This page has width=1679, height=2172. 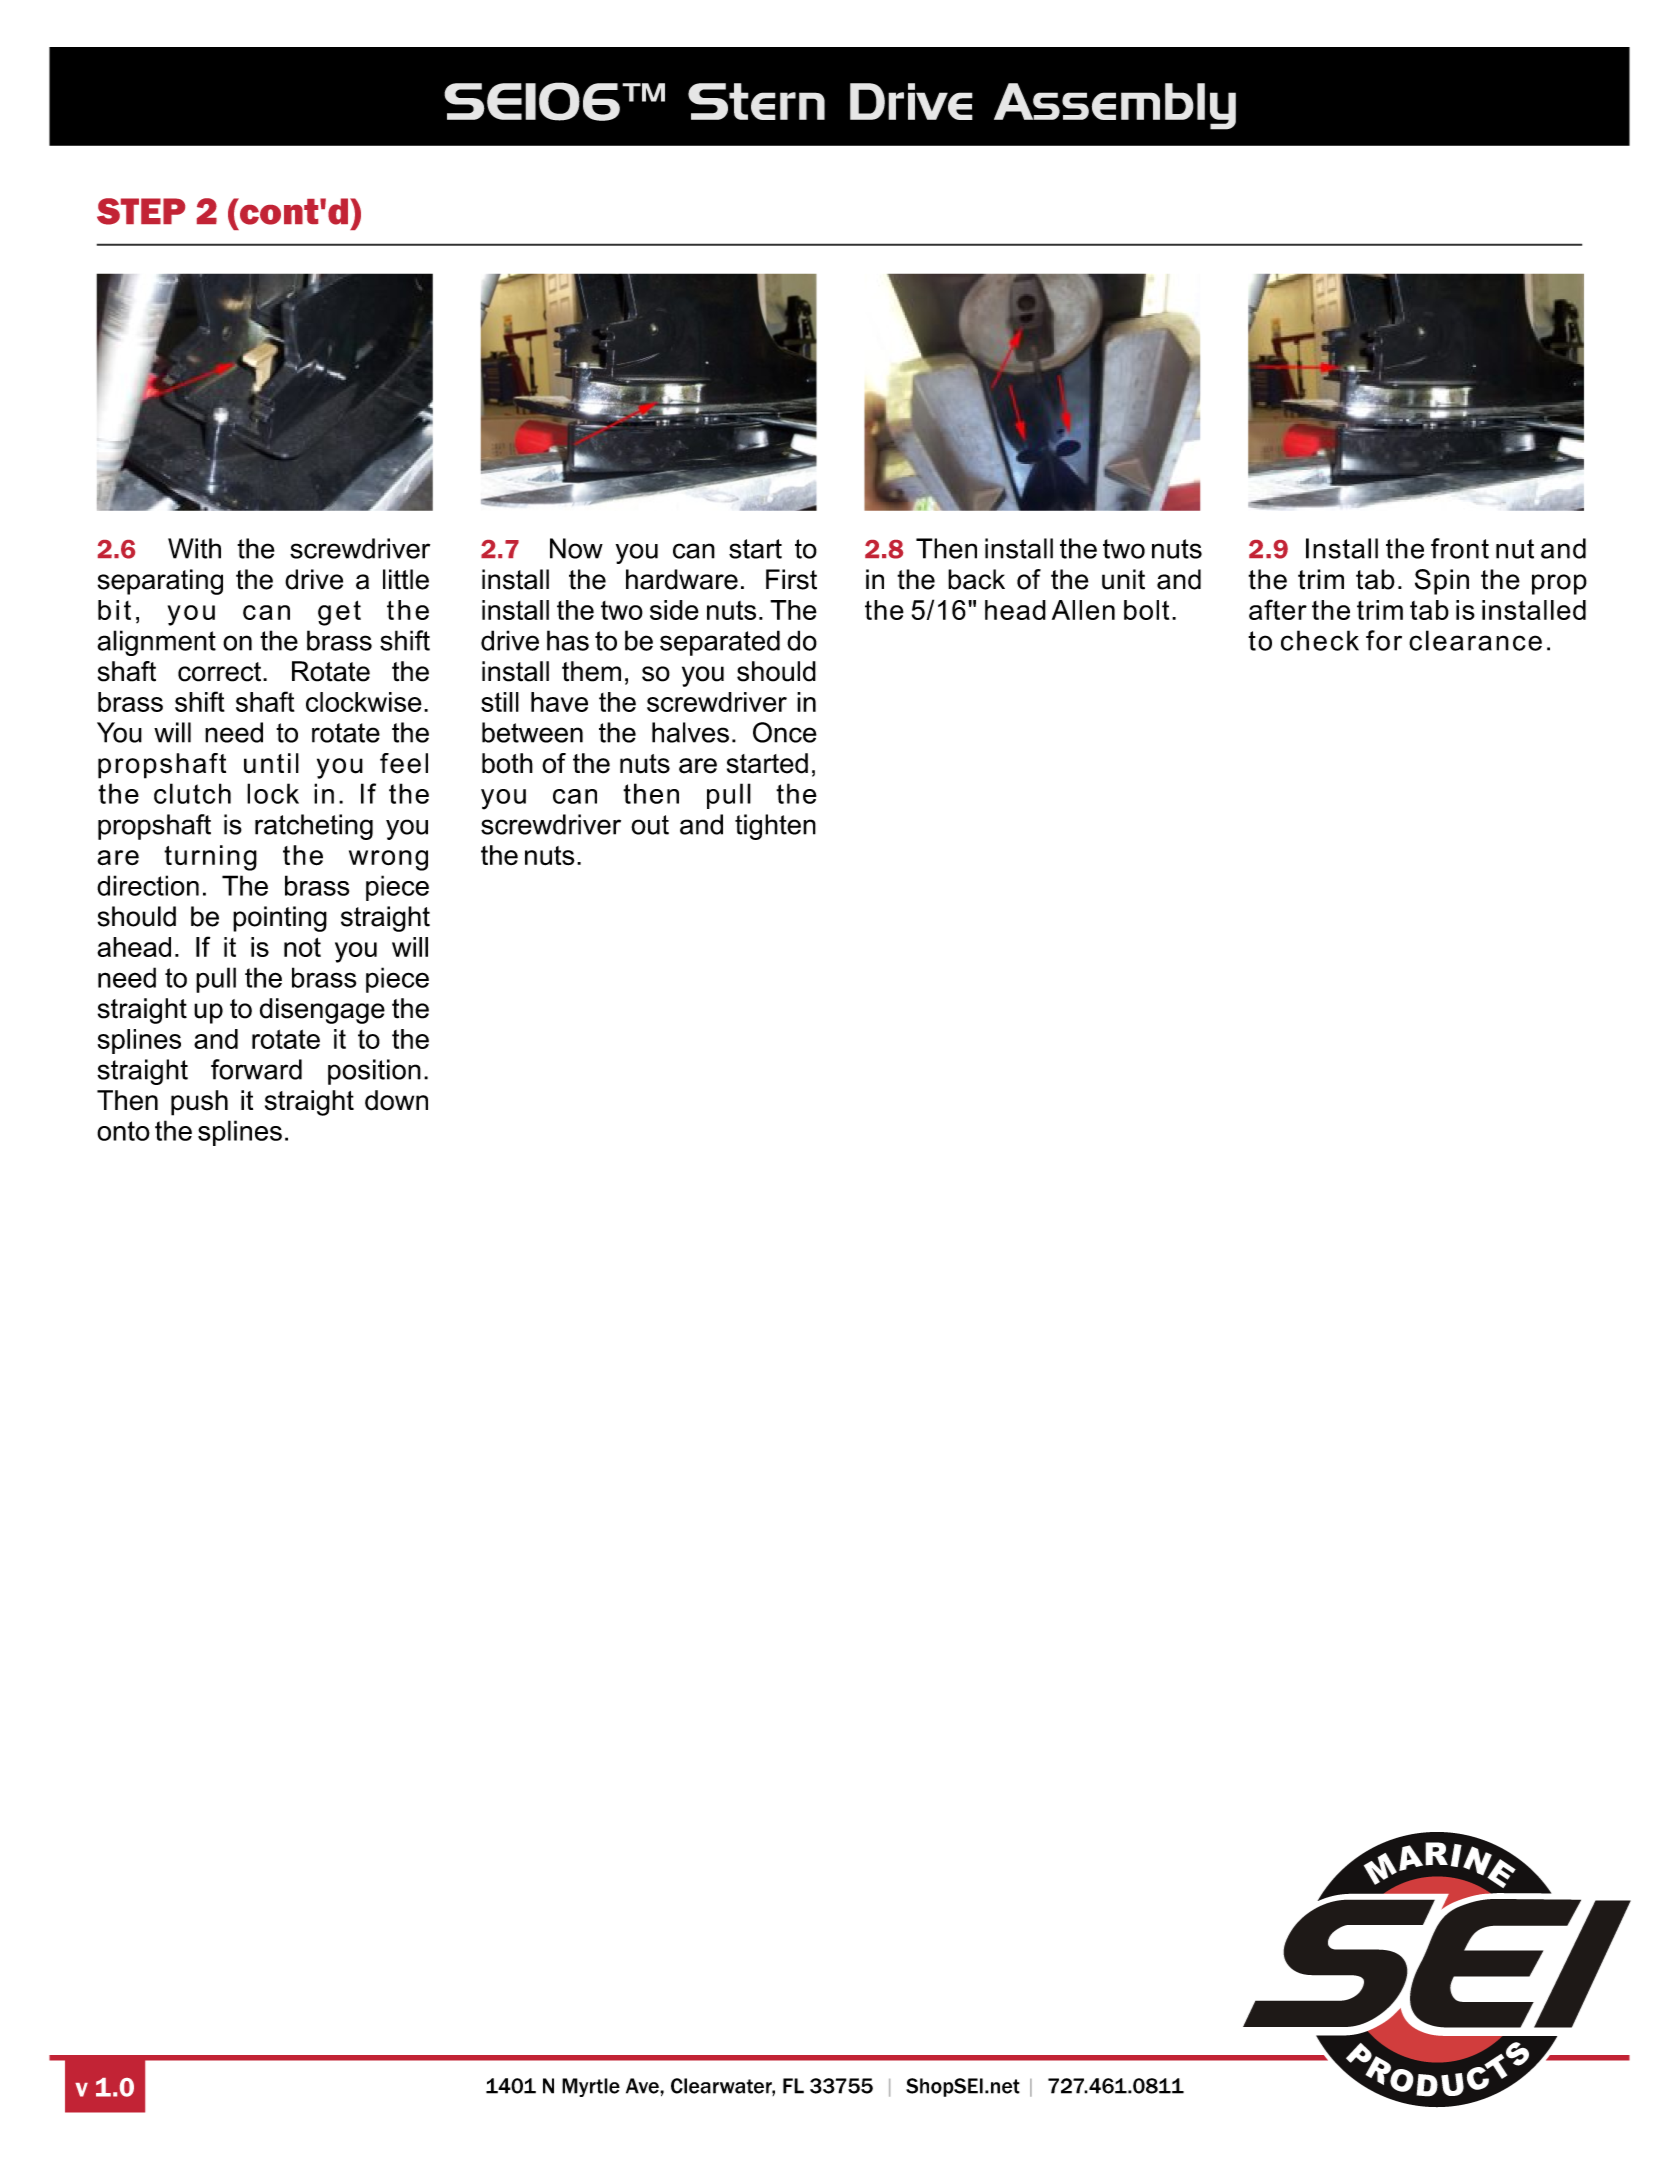 I want to click on check, so click(x=1320, y=640).
